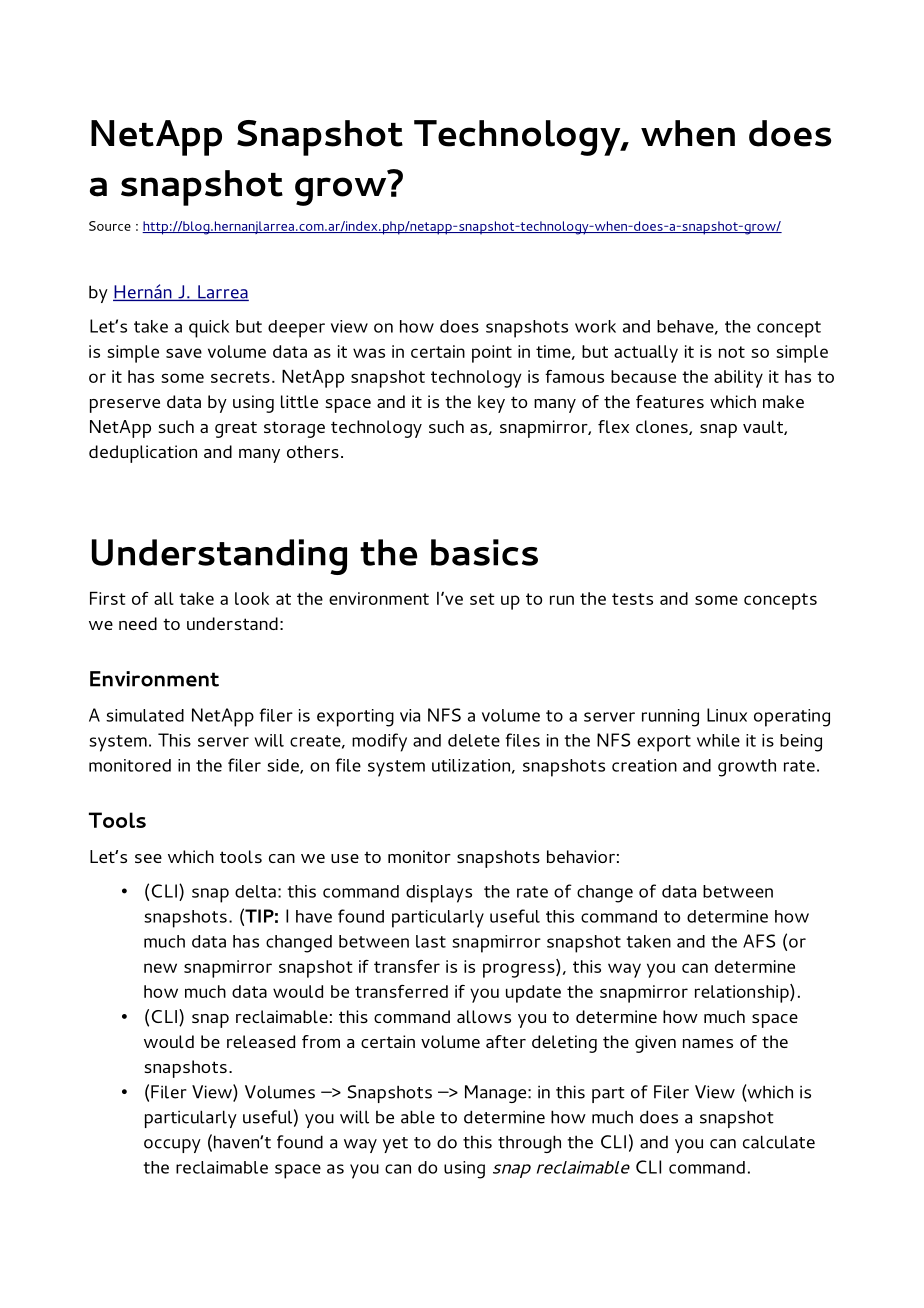 Image resolution: width=924 pixels, height=1308 pixels. Describe the element at coordinates (732, 352) in the image. I see `not` at that location.
